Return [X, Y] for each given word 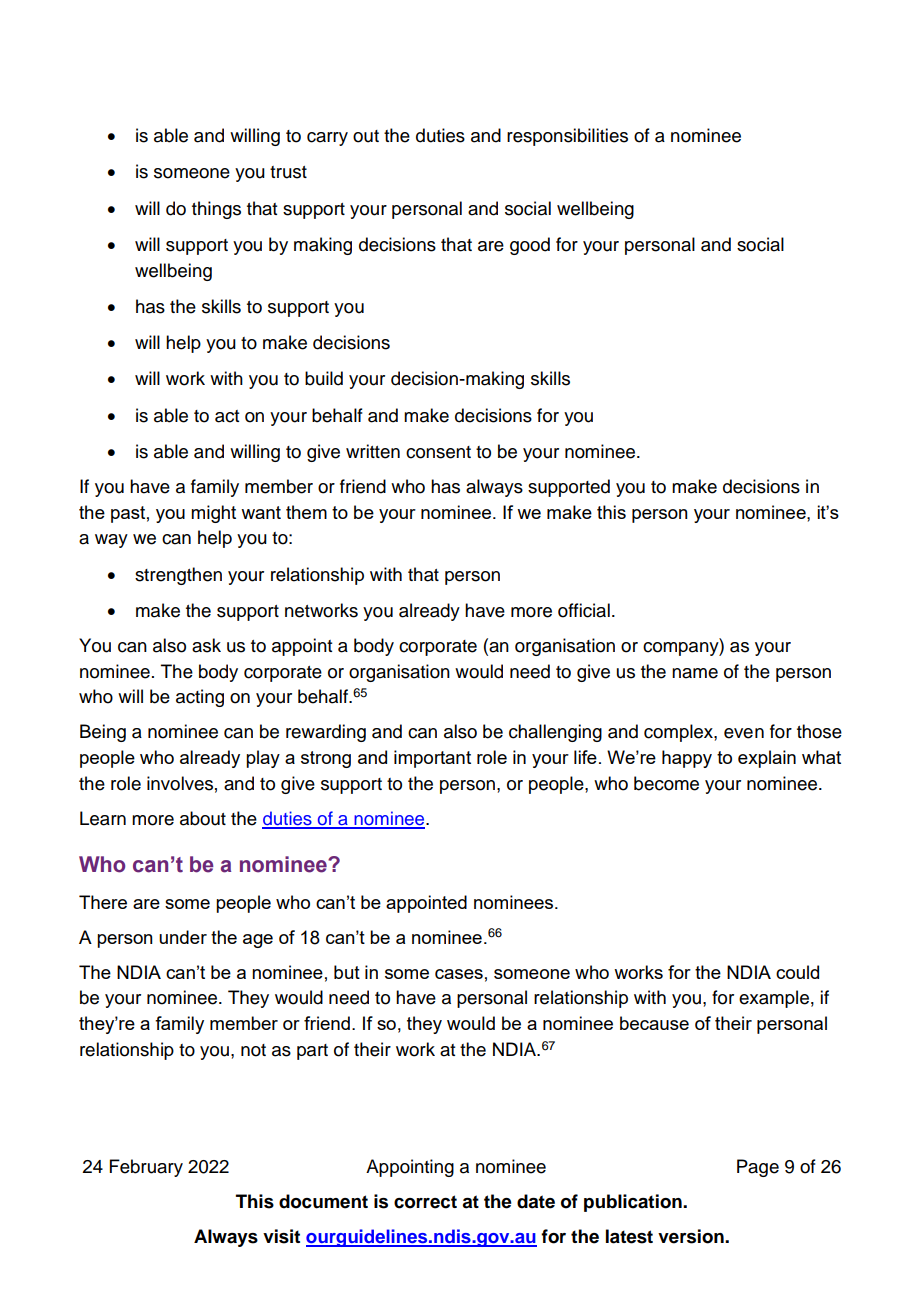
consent [438, 452]
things [216, 210]
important [432, 759]
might [213, 514]
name [695, 673]
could [797, 972]
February [146, 1168]
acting [200, 698]
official [584, 610]
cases [459, 974]
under [183, 937]
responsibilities [567, 137]
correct [425, 1202]
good [530, 246]
